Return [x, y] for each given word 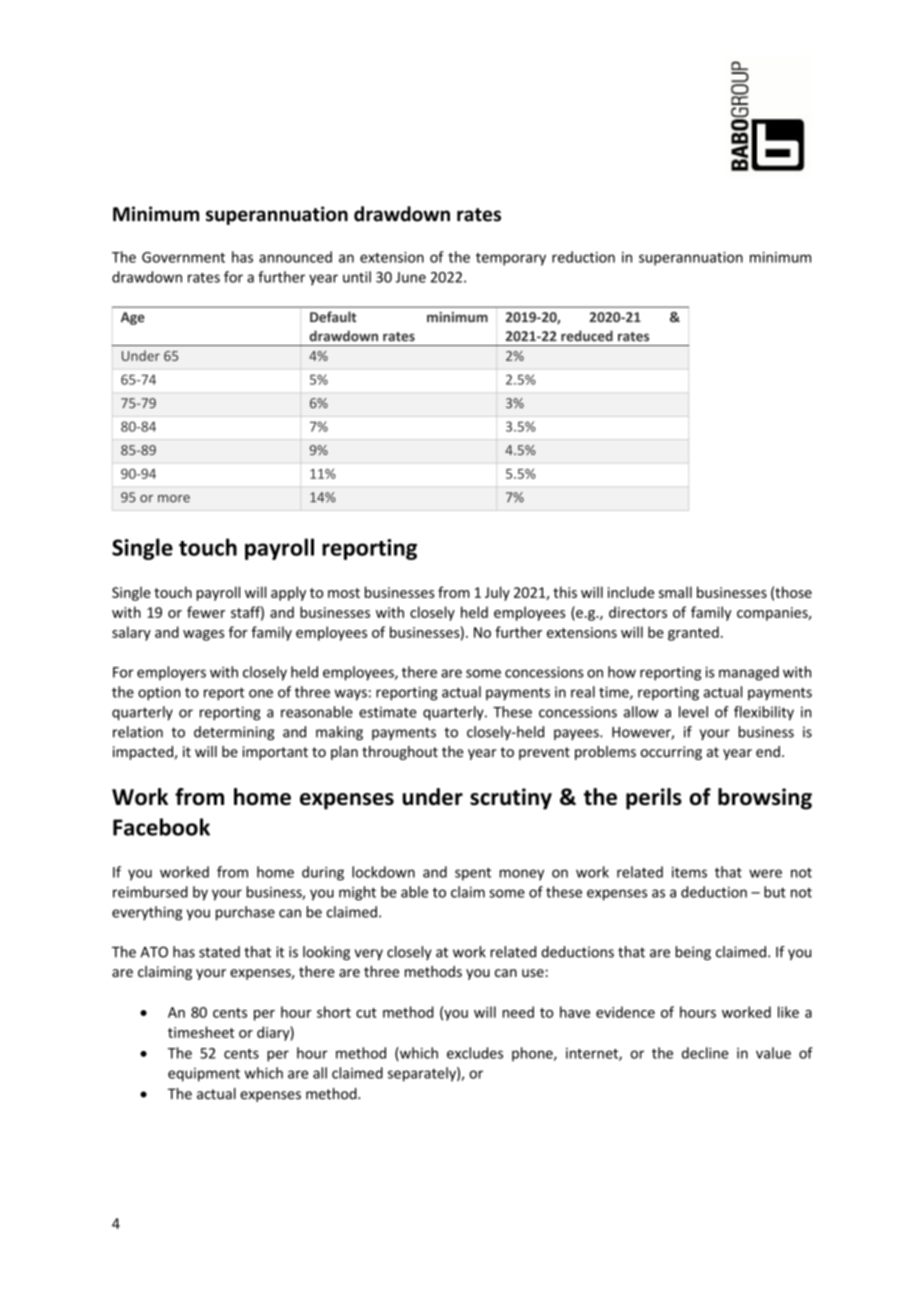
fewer [206, 612]
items [689, 872]
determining [234, 733]
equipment [204, 1075]
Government [183, 257]
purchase [245, 913]
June [411, 277]
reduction [583, 257]
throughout [400, 753]
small [675, 592]
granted [693, 633]
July [497, 593]
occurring [671, 753]
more [174, 499]
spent [473, 874]
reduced [587, 336]
